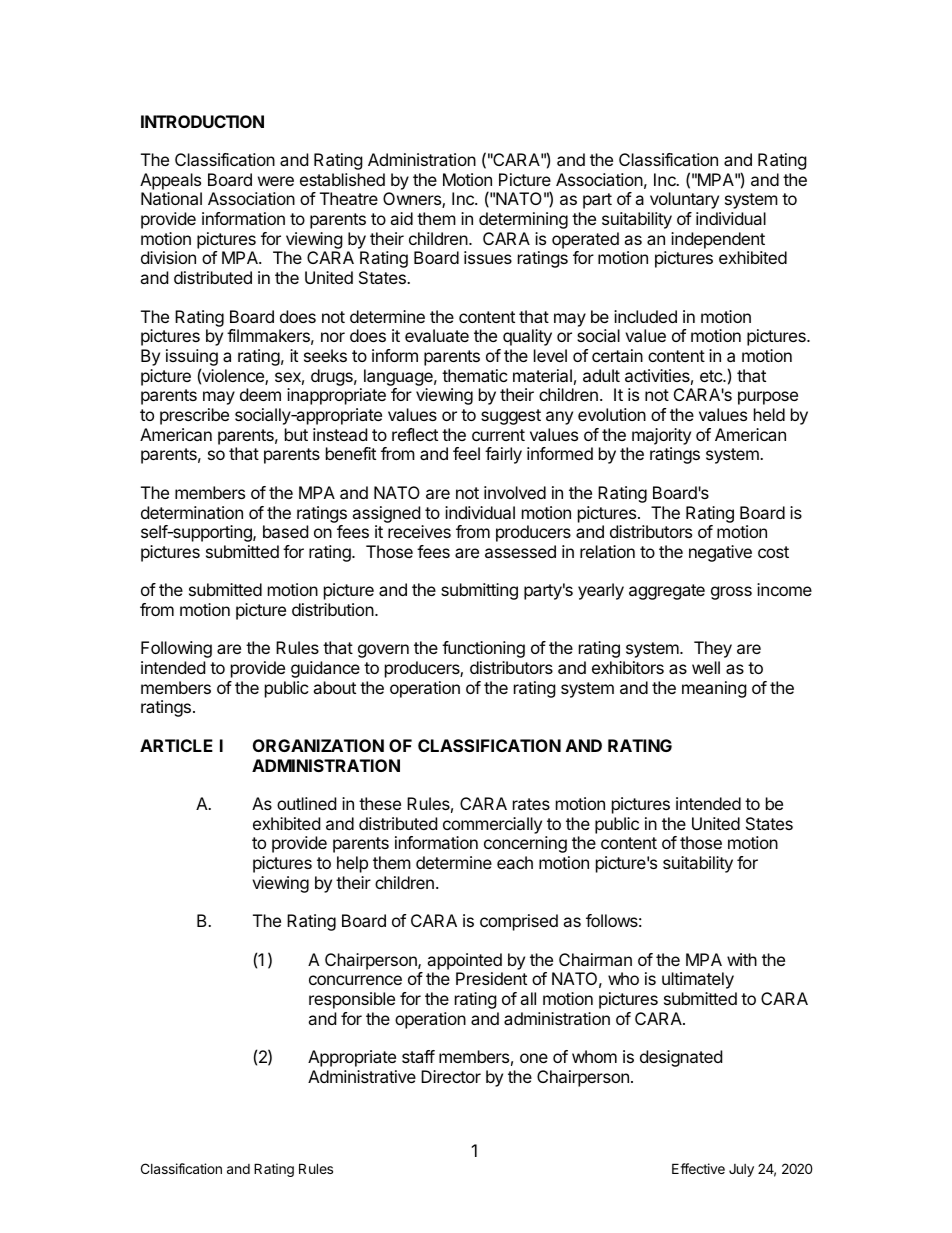 The image size is (952, 1233). Describe the element at coordinates (515, 862) in the screenshot. I see `each` at that location.
